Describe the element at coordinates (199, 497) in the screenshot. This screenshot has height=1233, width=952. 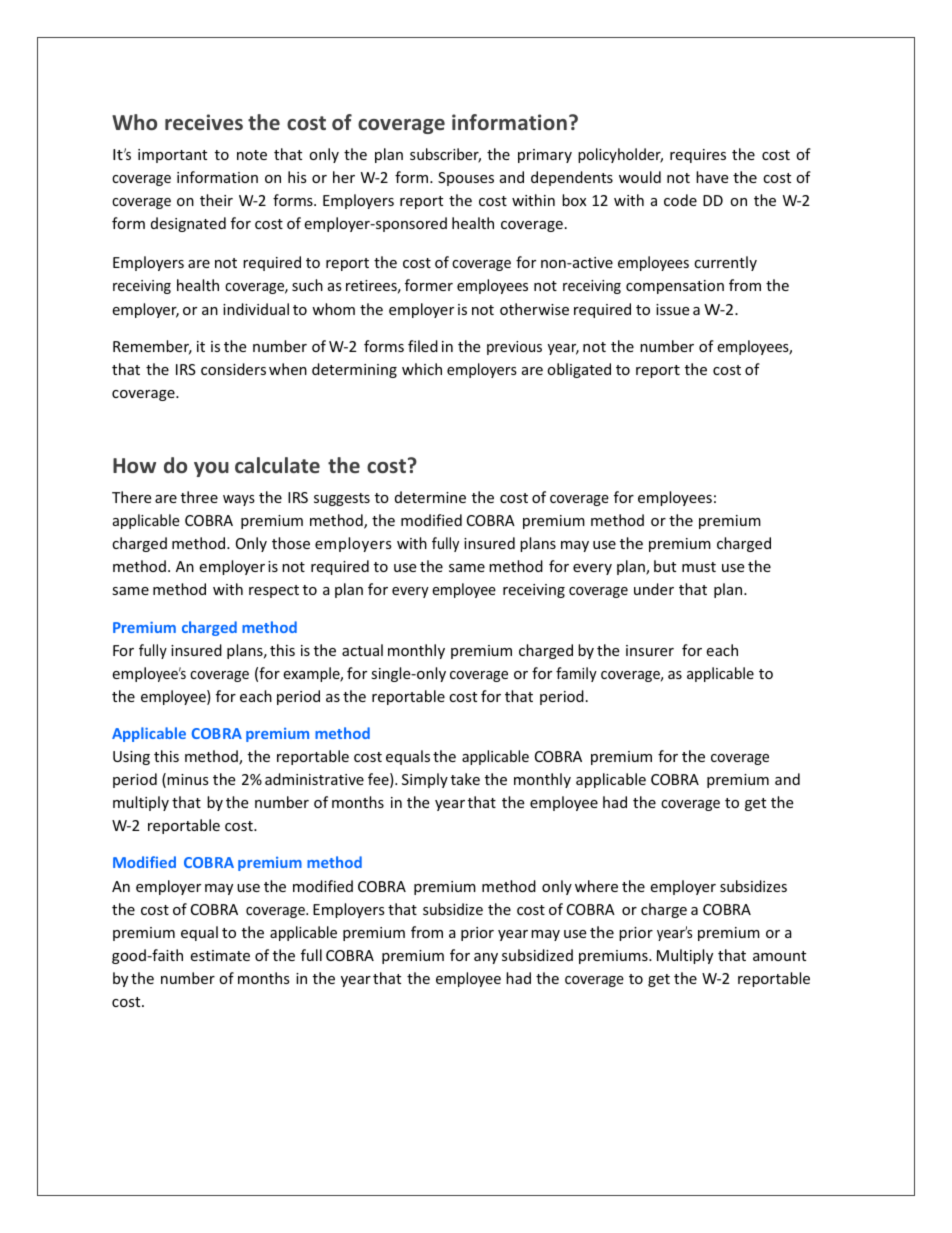
I see `three` at that location.
